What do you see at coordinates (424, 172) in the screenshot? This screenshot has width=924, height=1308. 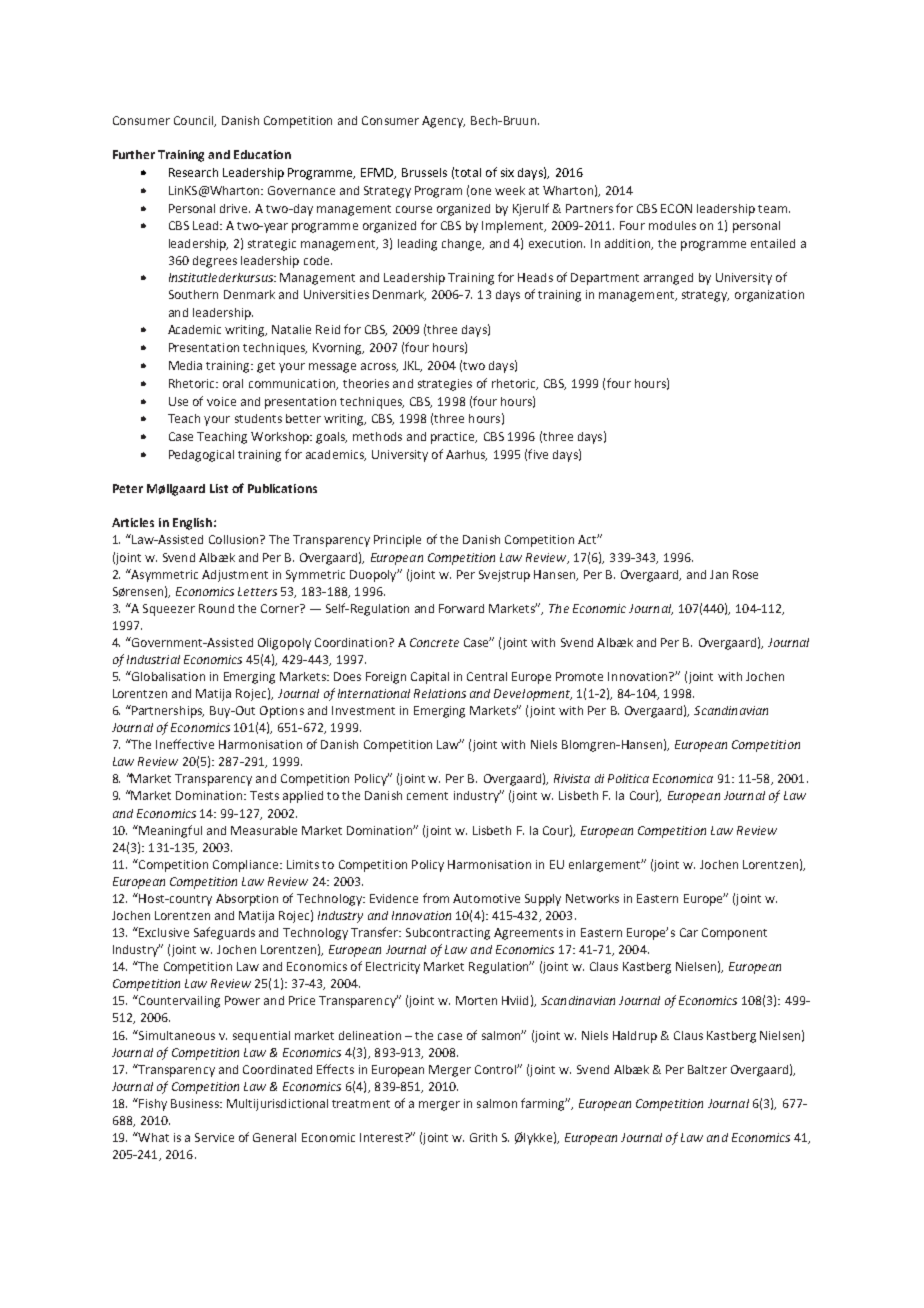 I see `Brussels` at bounding box center [424, 172].
